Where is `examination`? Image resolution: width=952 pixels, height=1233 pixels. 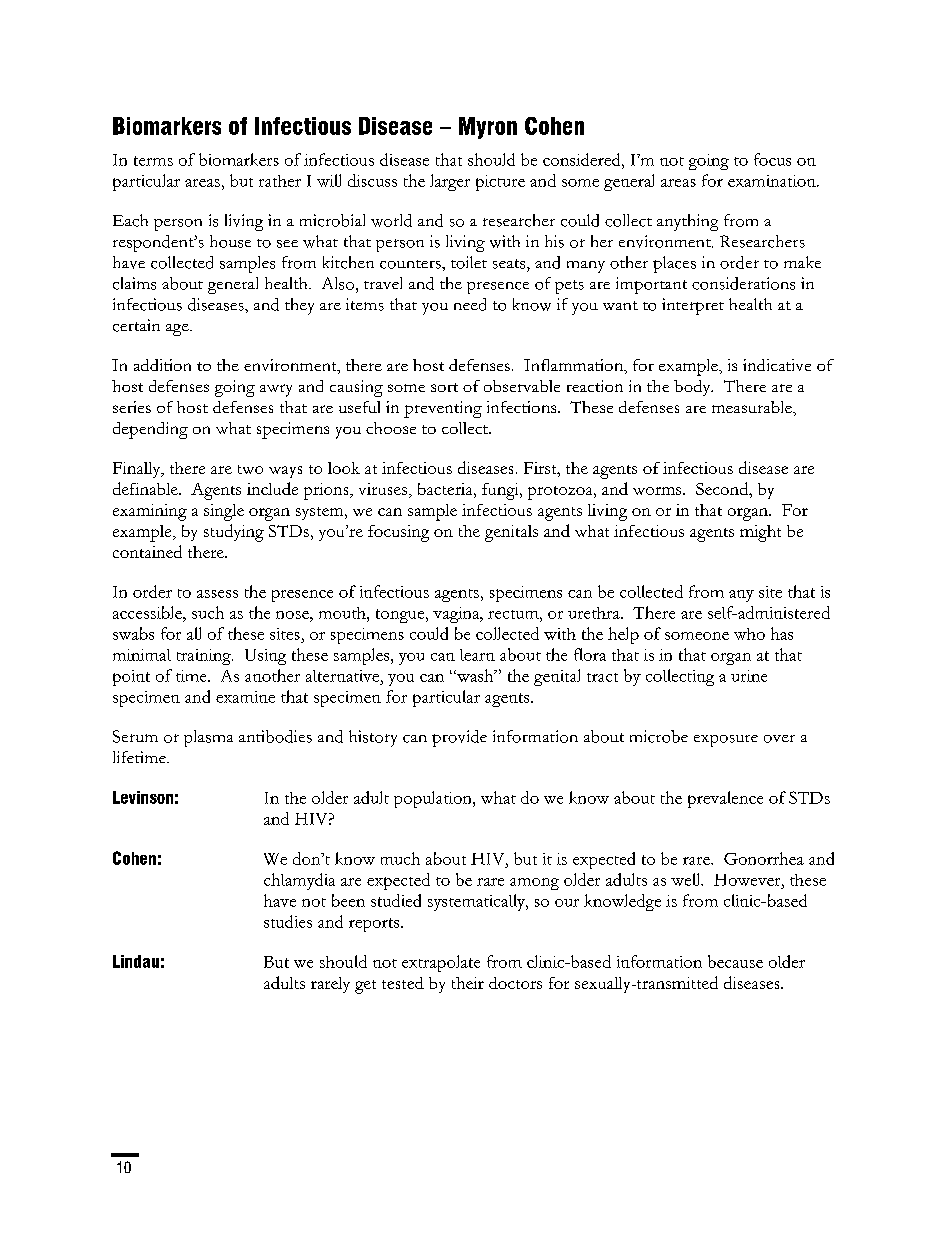
examination is located at coordinates (773, 181).
